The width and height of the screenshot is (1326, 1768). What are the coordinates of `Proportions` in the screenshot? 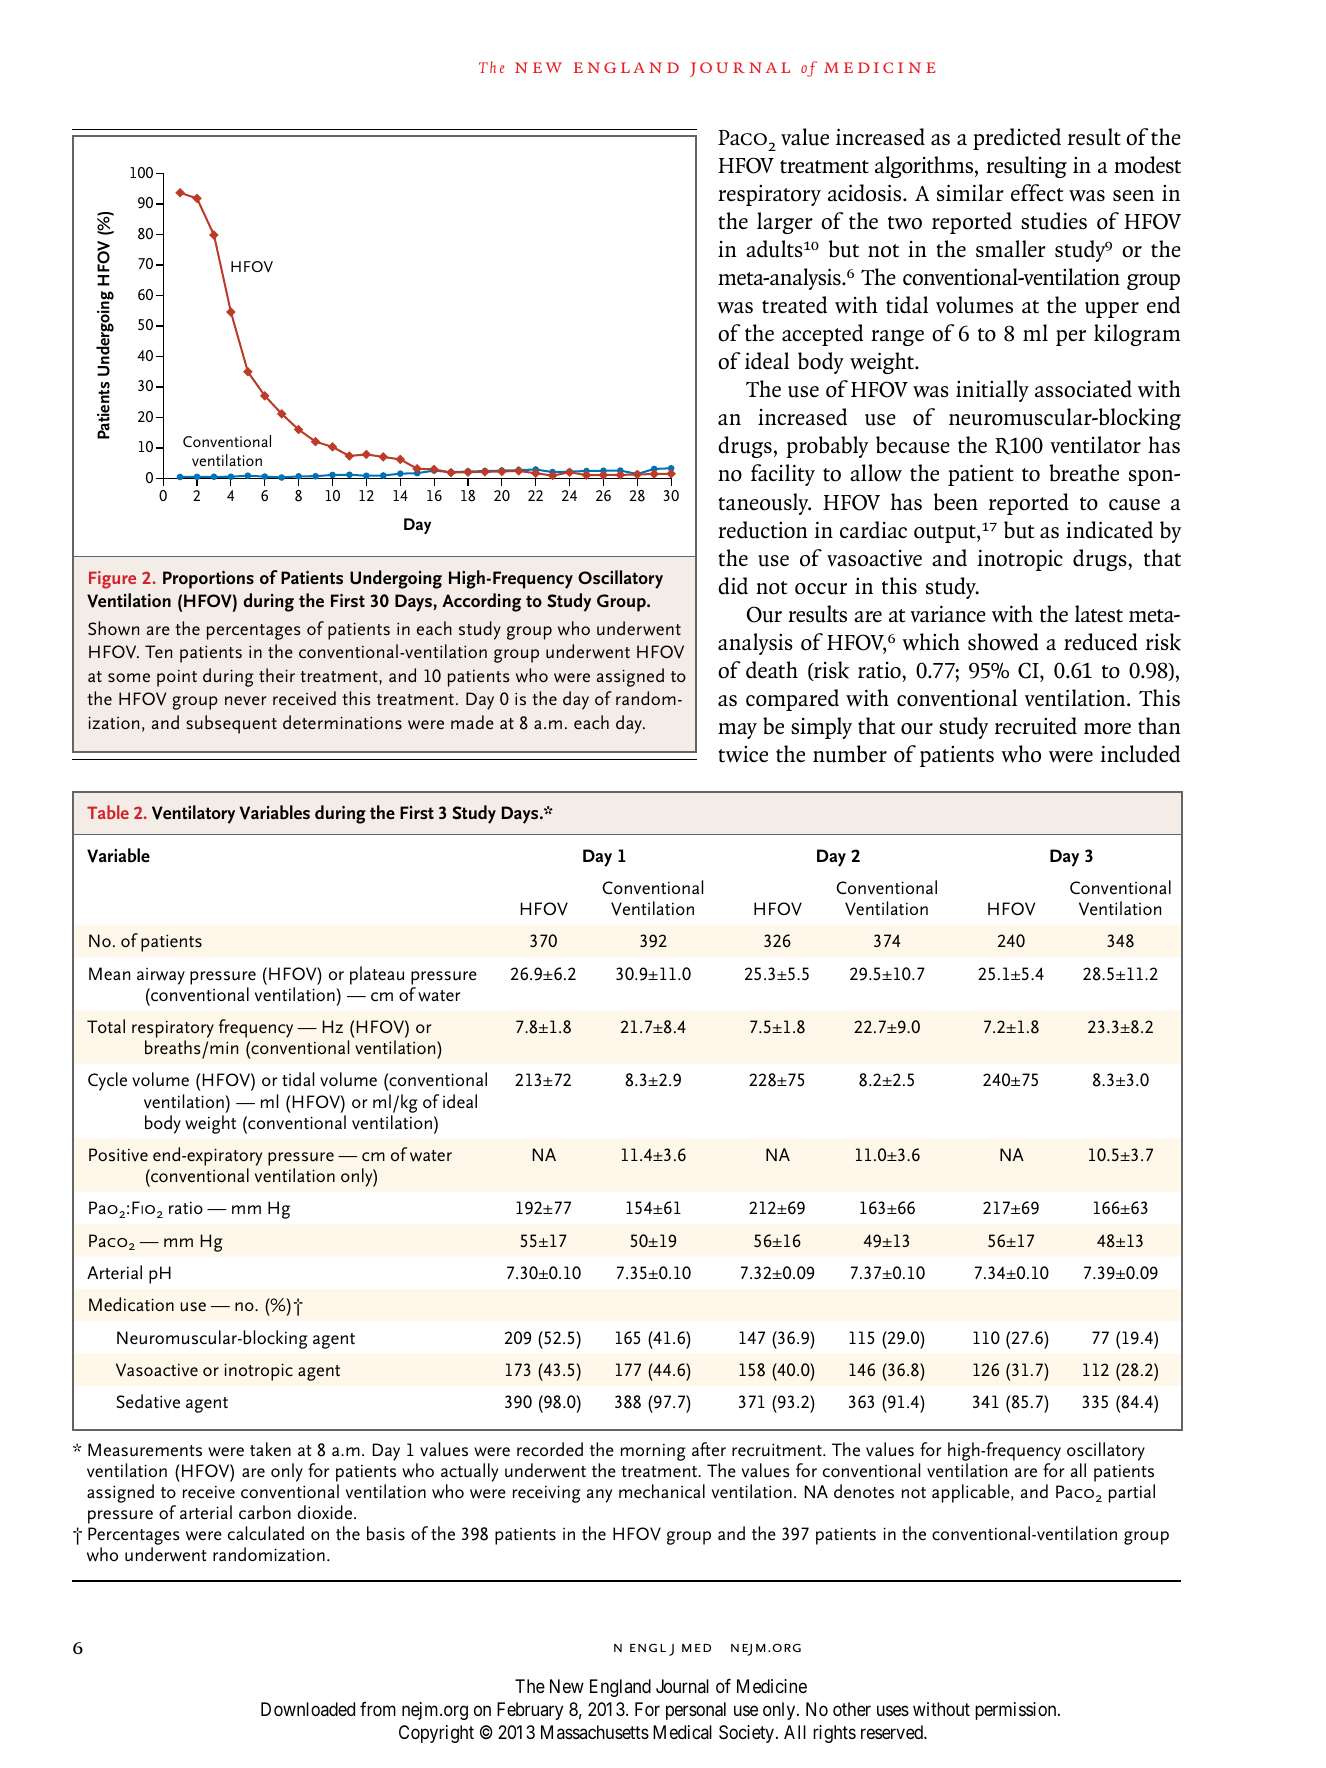 It's located at (208, 579).
